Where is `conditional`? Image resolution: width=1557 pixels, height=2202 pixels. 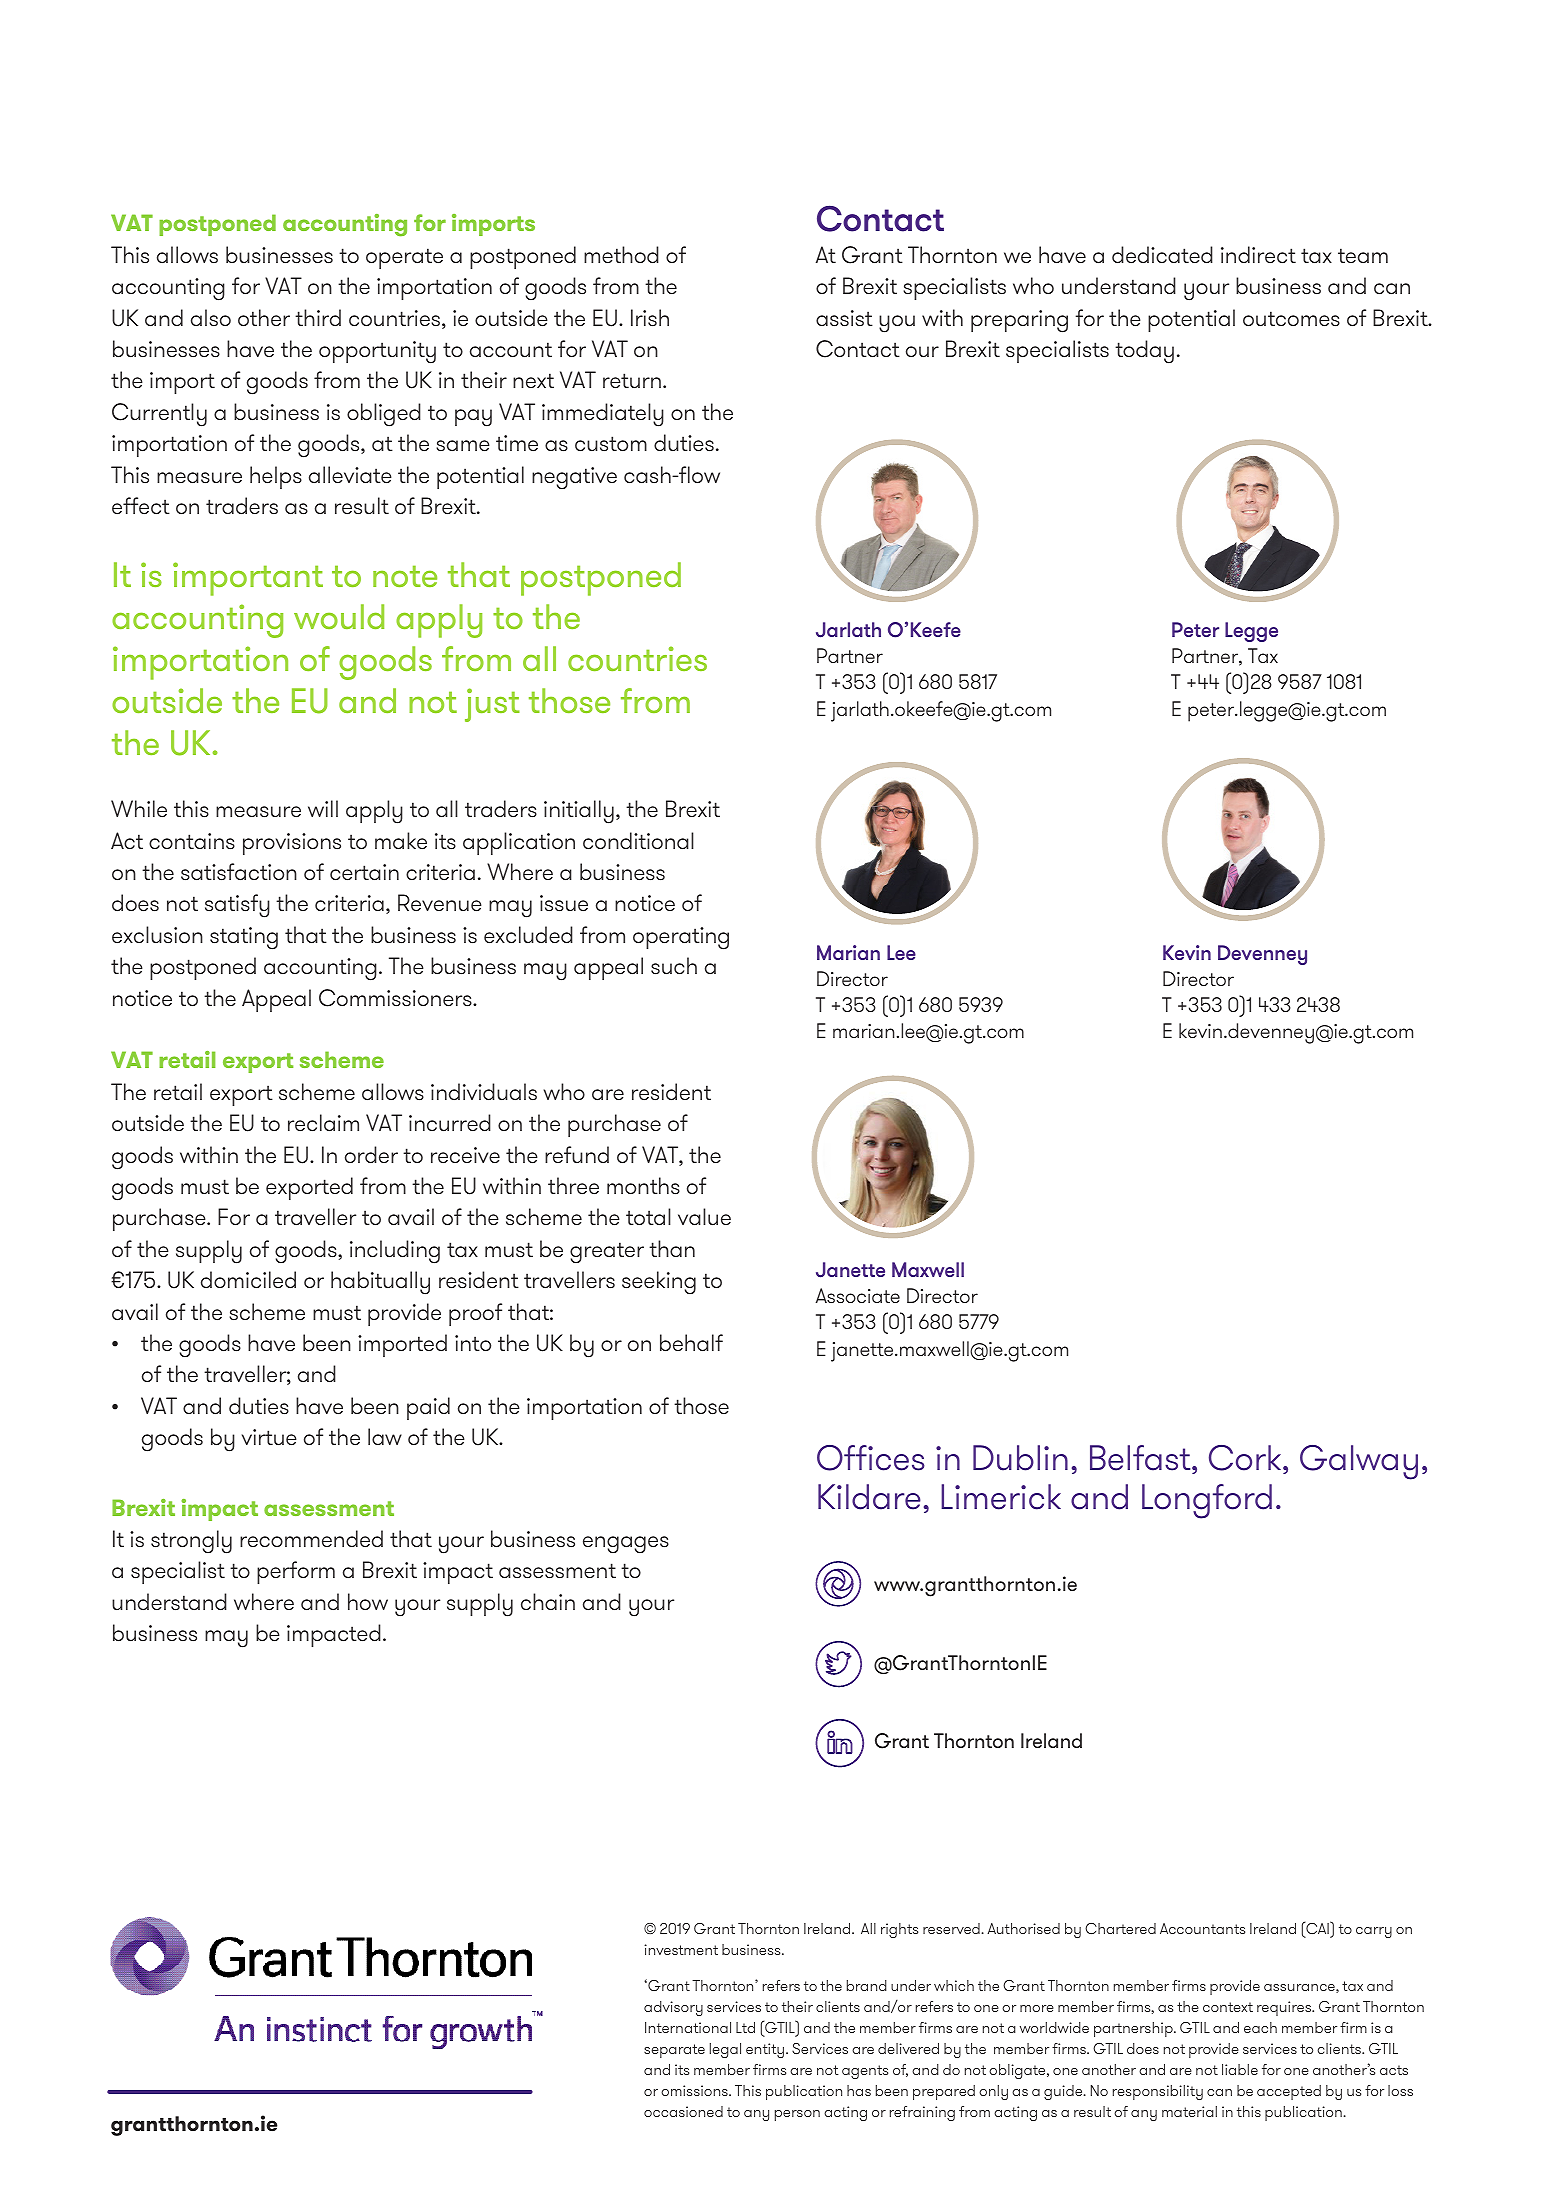 conditional is located at coordinates (638, 841).
